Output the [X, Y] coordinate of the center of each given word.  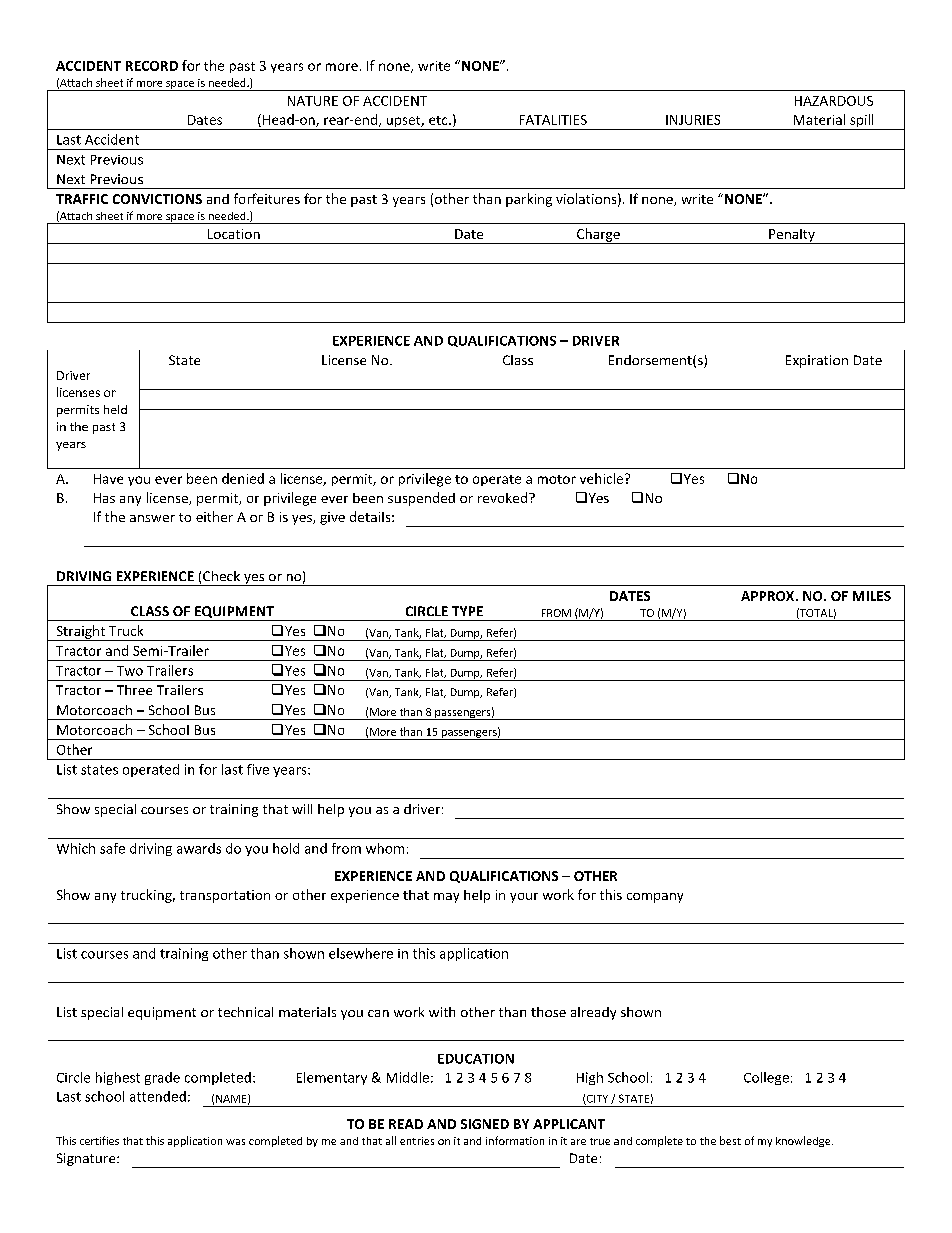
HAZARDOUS [834, 101]
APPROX [769, 596]
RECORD [152, 66]
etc [439, 120]
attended [158, 1096]
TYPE [467, 611]
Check [221, 576]
